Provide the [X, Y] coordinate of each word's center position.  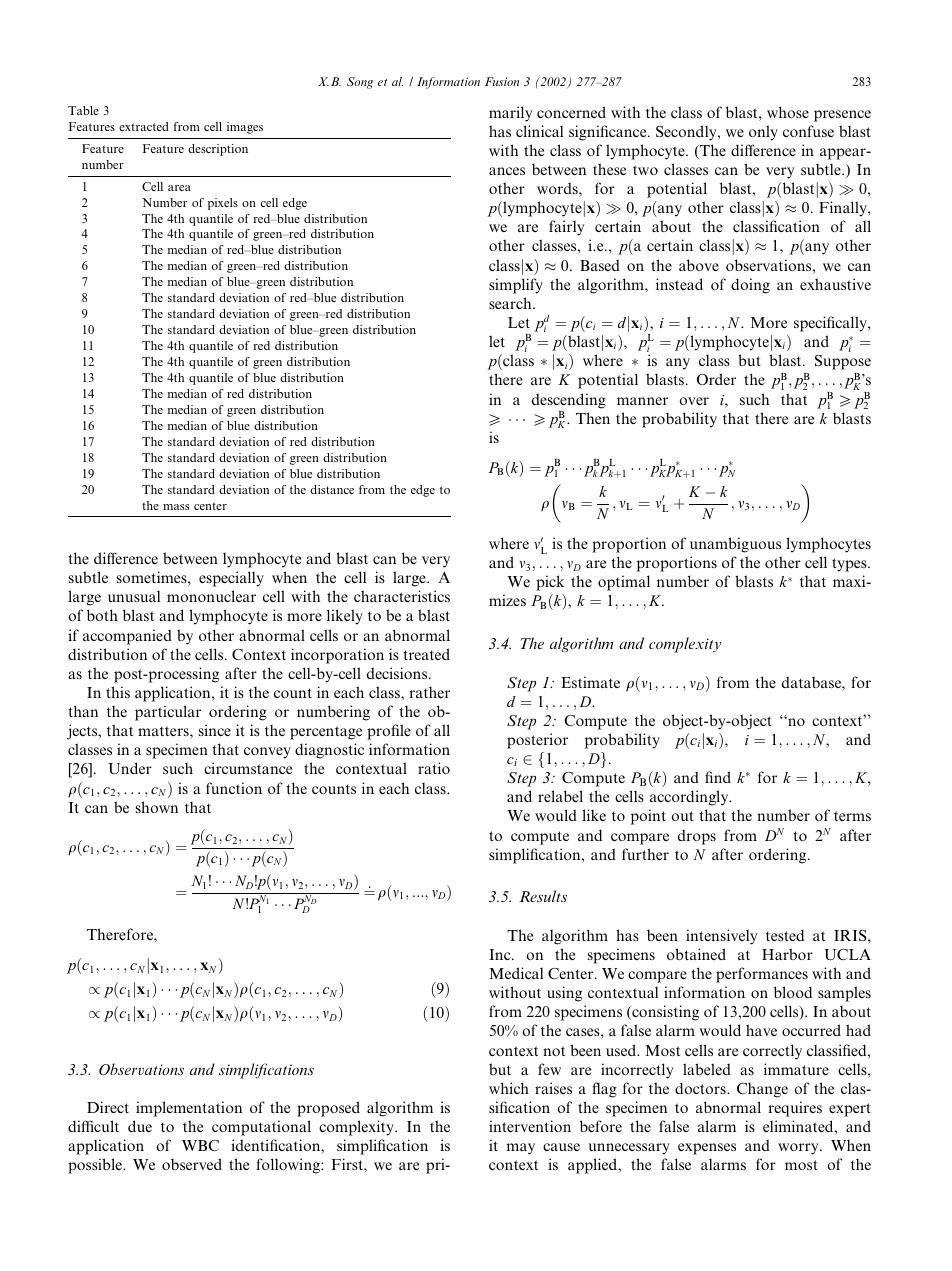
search [511, 303]
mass [176, 507]
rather [430, 692]
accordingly [690, 798]
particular [168, 713]
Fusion [502, 81]
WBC [200, 1145]
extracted [144, 126]
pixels [223, 204]
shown [157, 807]
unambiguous [735, 545]
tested [785, 935]
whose [788, 112]
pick [550, 583]
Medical [516, 973]
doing [750, 286]
